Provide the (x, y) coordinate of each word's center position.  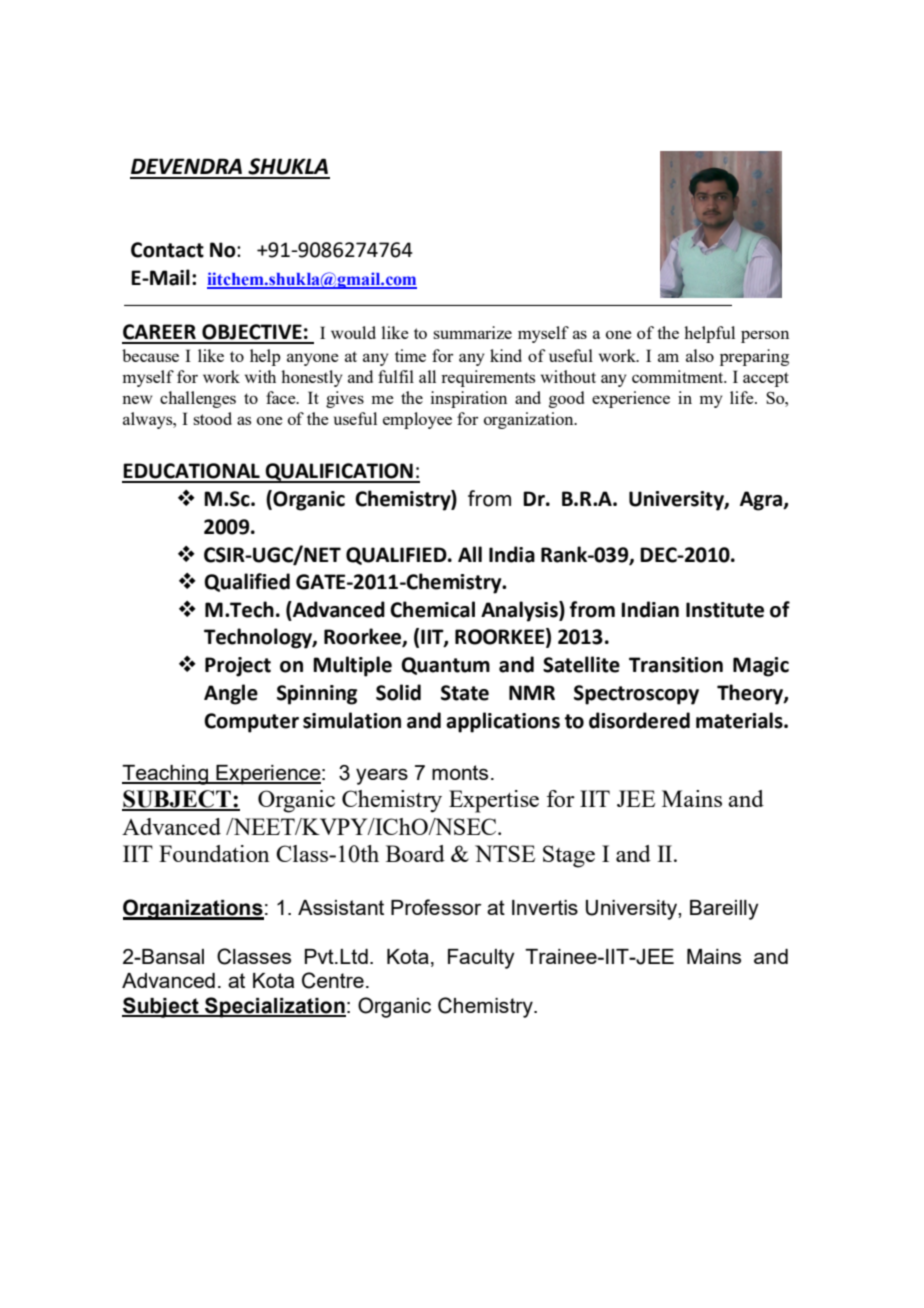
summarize (472, 332)
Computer (251, 723)
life (743, 397)
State (465, 693)
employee (417, 420)
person (765, 336)
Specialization (274, 1007)
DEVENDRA (186, 166)
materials (740, 720)
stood (212, 418)
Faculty (481, 959)
